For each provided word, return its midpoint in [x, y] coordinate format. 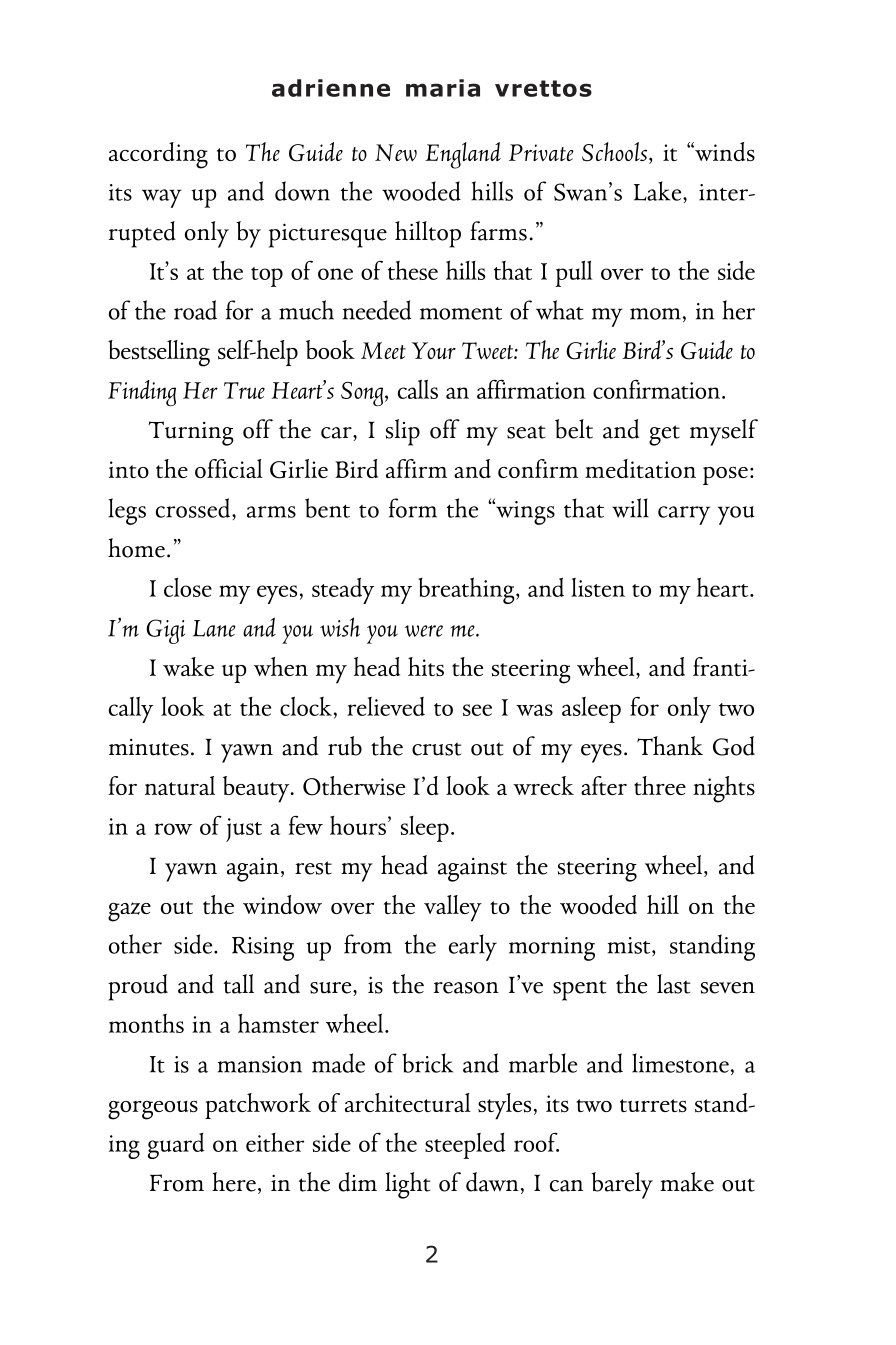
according [158, 155]
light [407, 1185]
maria [443, 88]
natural [180, 785]
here [234, 1182]
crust [436, 749]
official [229, 468]
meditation [640, 468]
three [660, 785]
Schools [616, 153]
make [687, 1182]
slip [403, 432]
